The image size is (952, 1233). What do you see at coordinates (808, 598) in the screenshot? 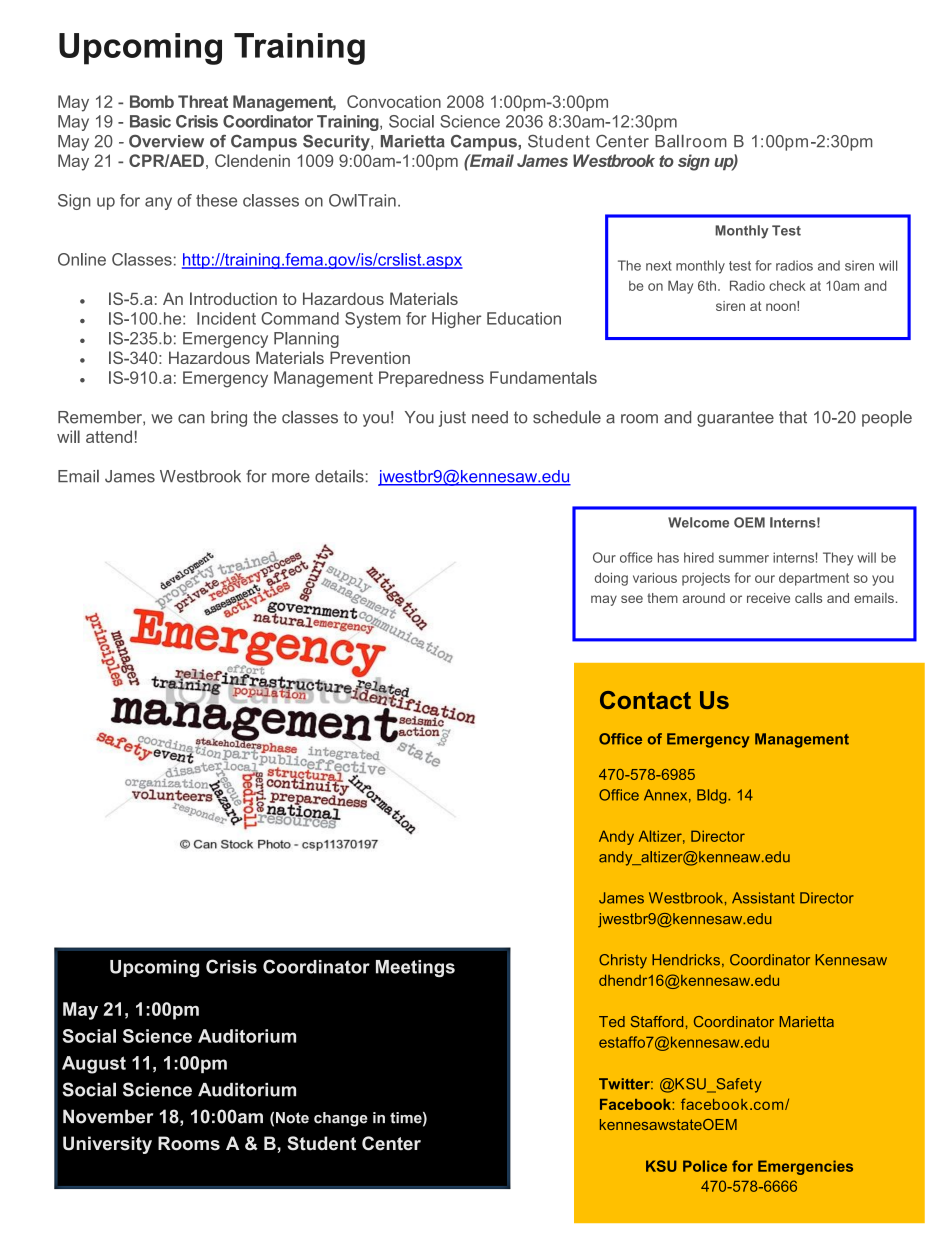
I see `calls` at bounding box center [808, 598].
